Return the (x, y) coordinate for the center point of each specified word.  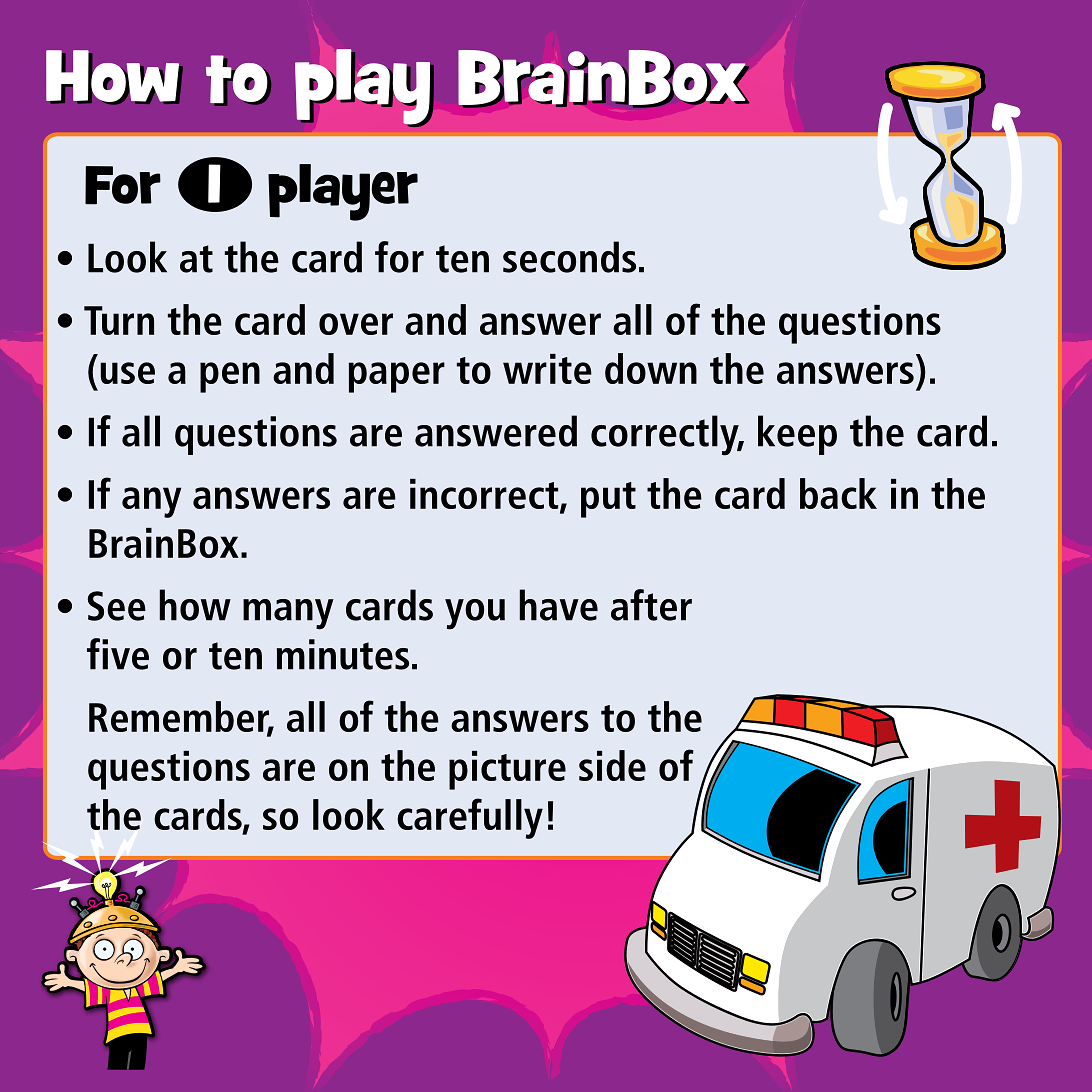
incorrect (485, 495)
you (475, 614)
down (651, 368)
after (651, 605)
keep (797, 435)
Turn (119, 320)
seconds (569, 257)
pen (230, 377)
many (288, 614)
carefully (470, 818)
